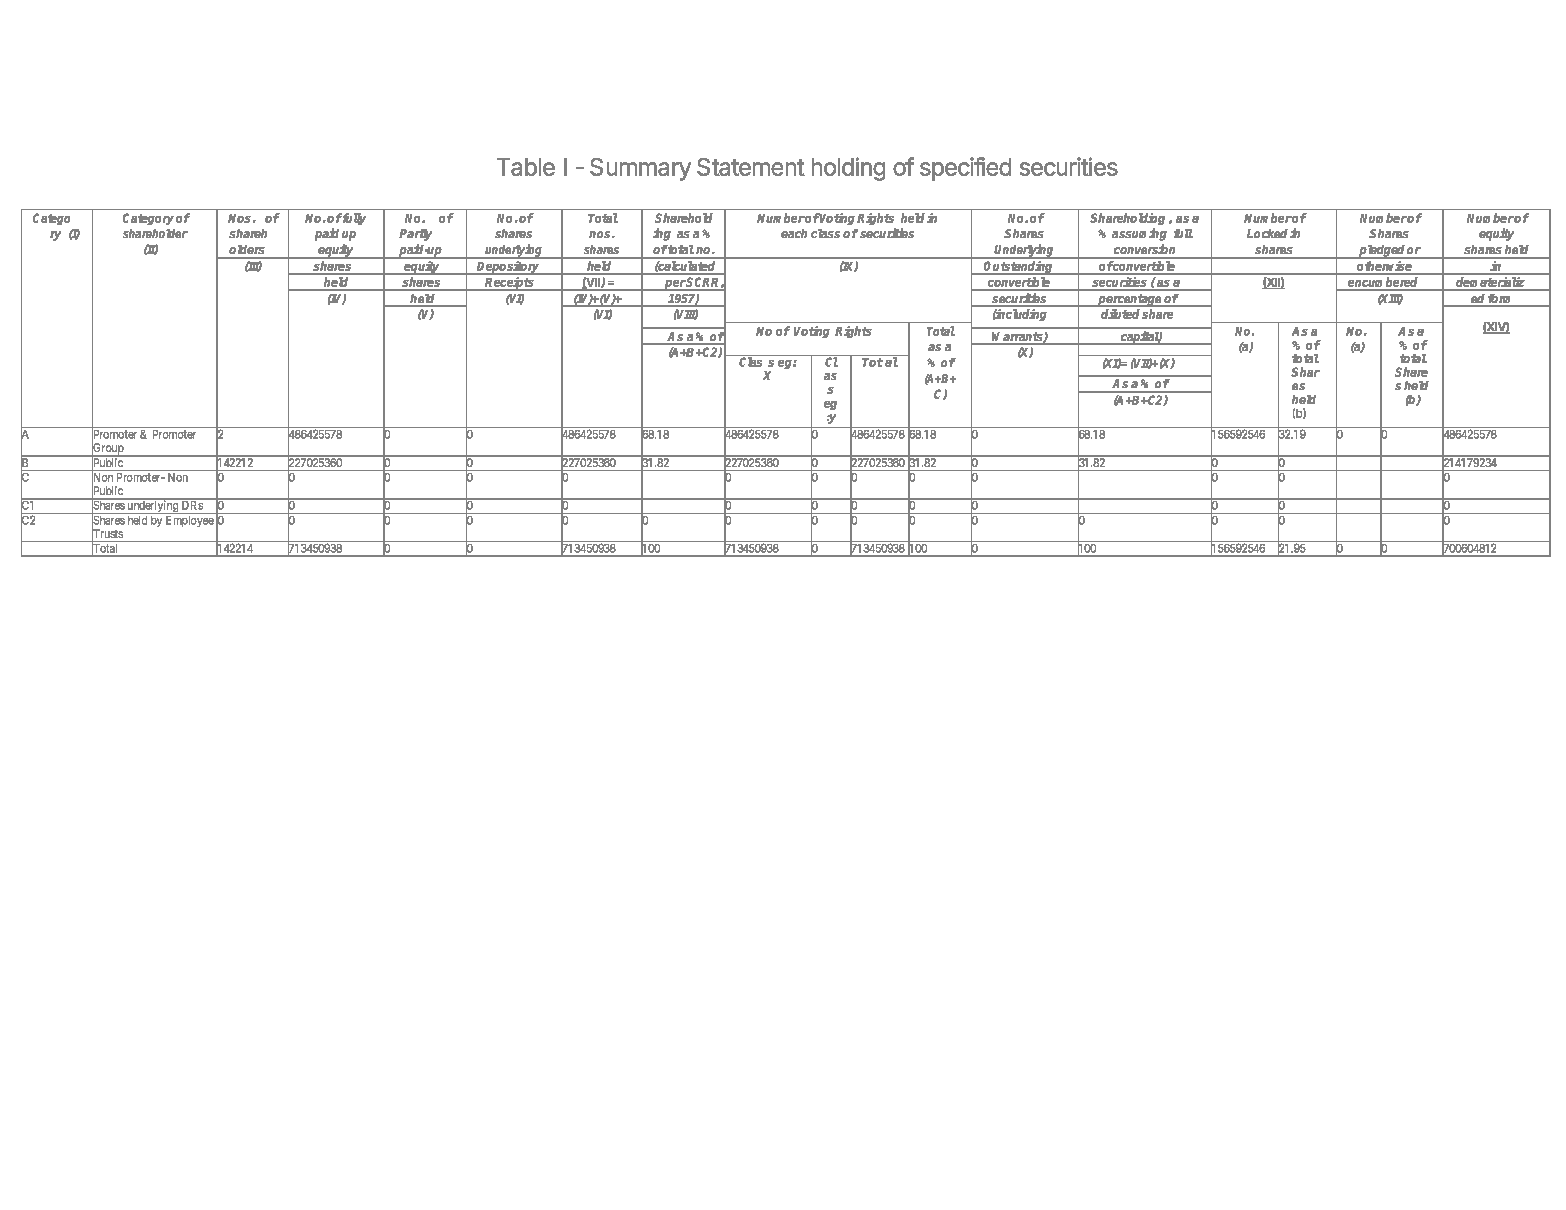 The width and height of the screenshot is (1566, 1210). Describe the element at coordinates (1139, 234) in the screenshot. I see `assuming` at that location.
